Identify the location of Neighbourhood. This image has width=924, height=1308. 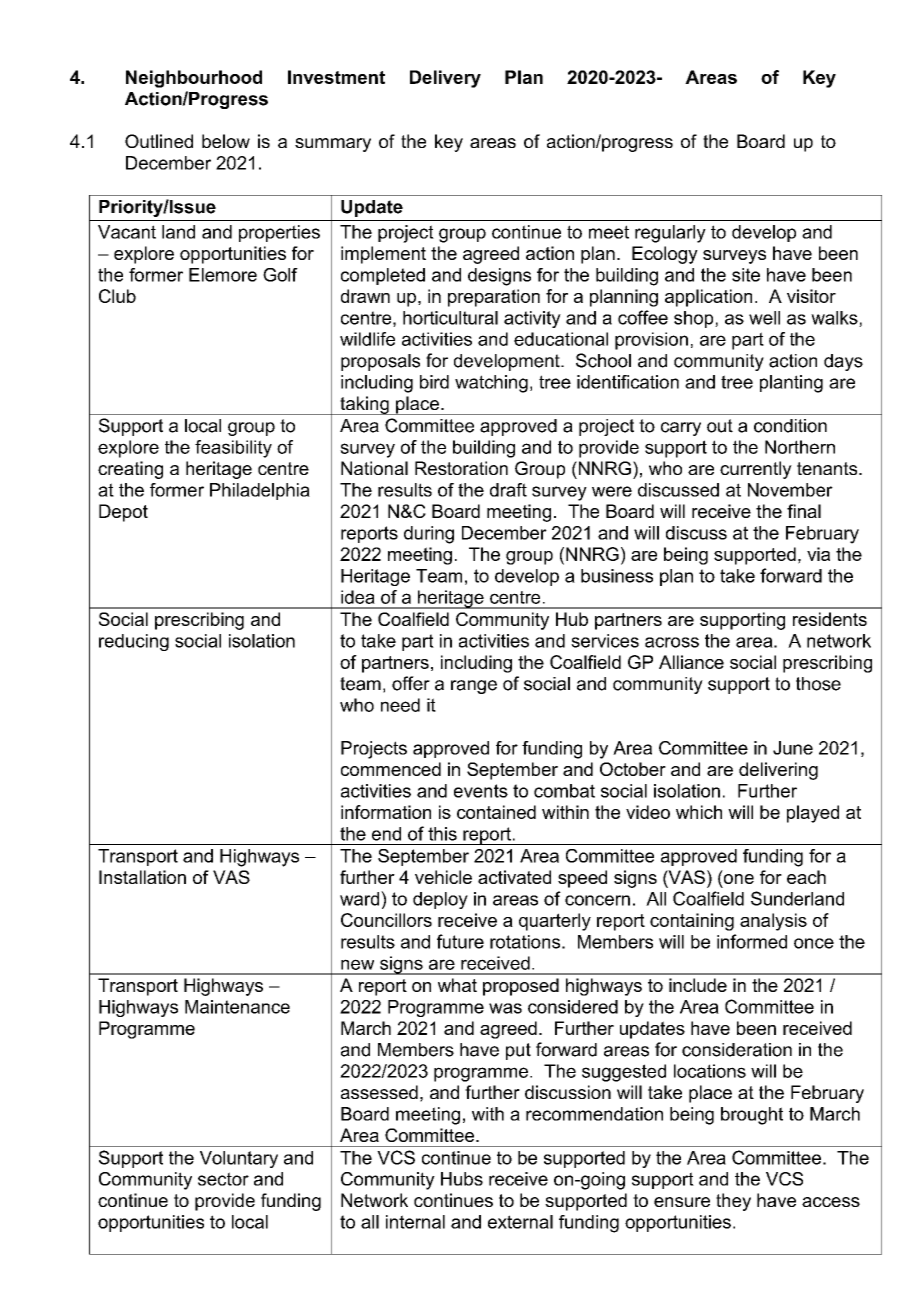
(194, 79).
